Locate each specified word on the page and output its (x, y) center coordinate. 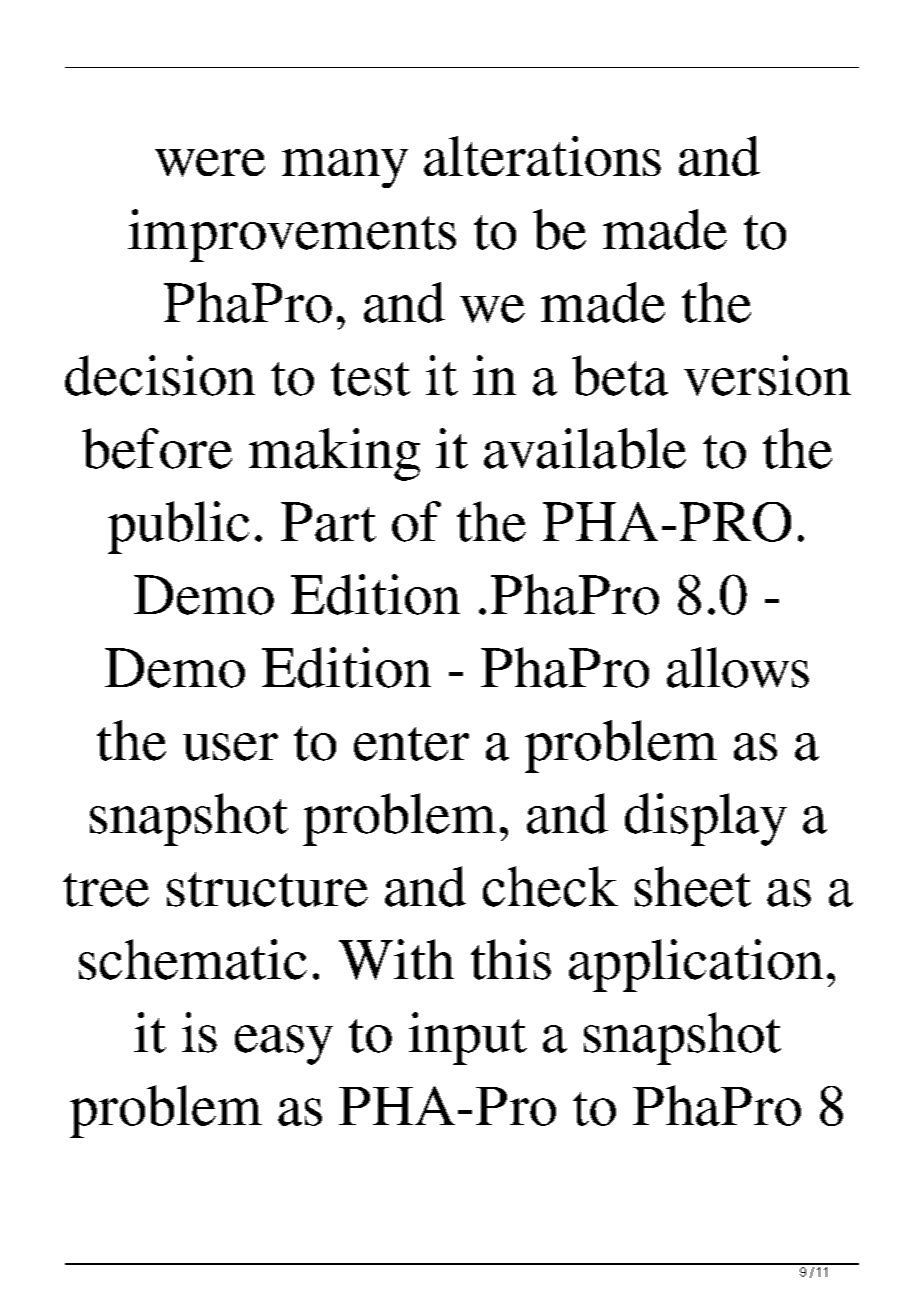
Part (328, 522)
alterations (542, 156)
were (210, 163)
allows (738, 667)
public (178, 527)
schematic (193, 959)
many (345, 168)
